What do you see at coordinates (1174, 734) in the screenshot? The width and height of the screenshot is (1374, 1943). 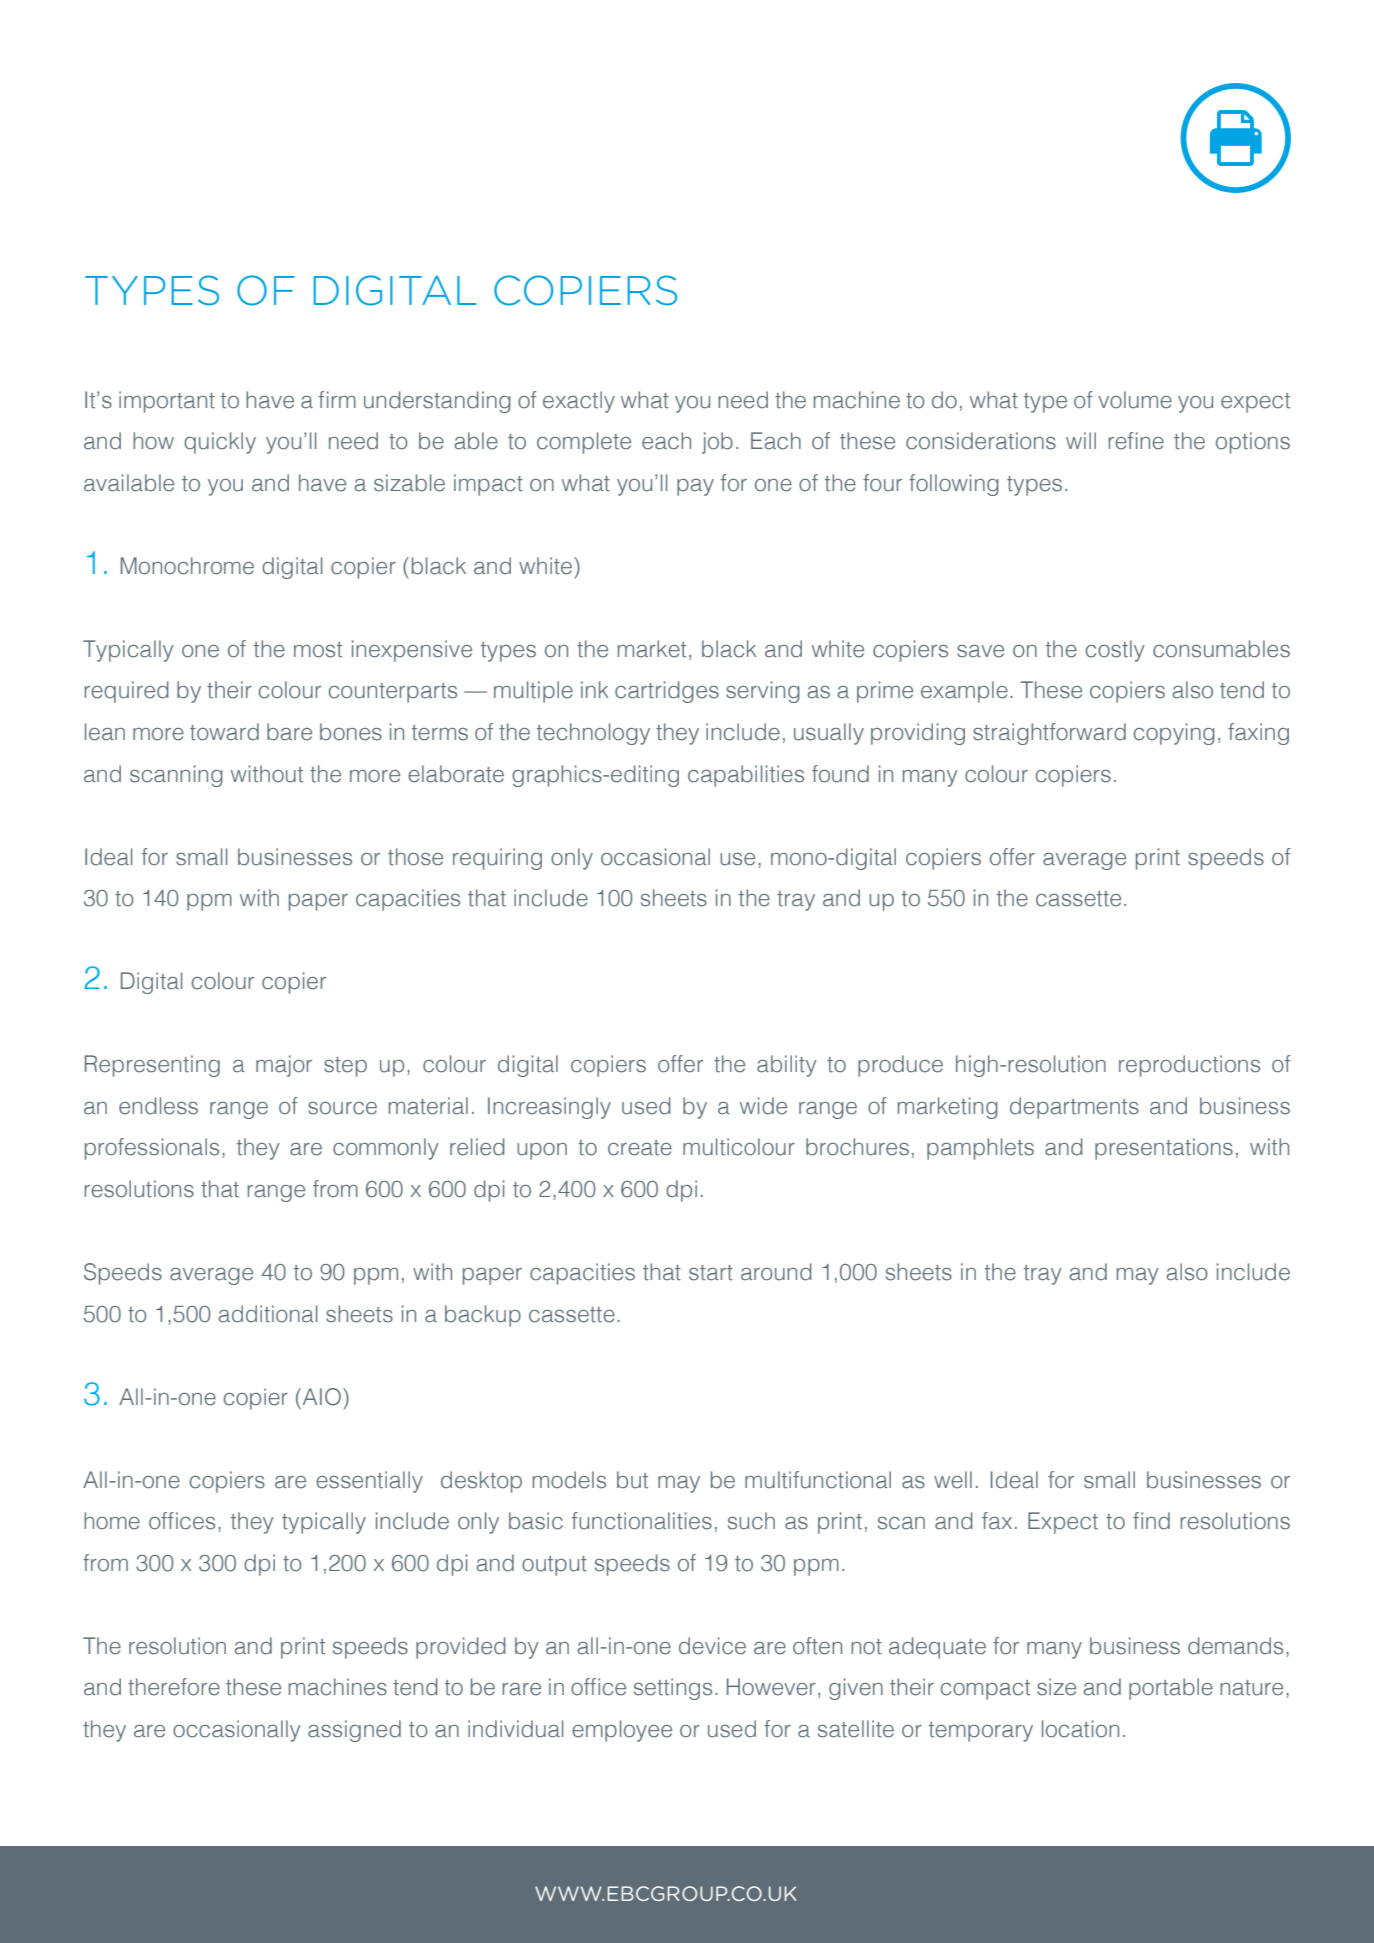 I see `copying` at bounding box center [1174, 734].
